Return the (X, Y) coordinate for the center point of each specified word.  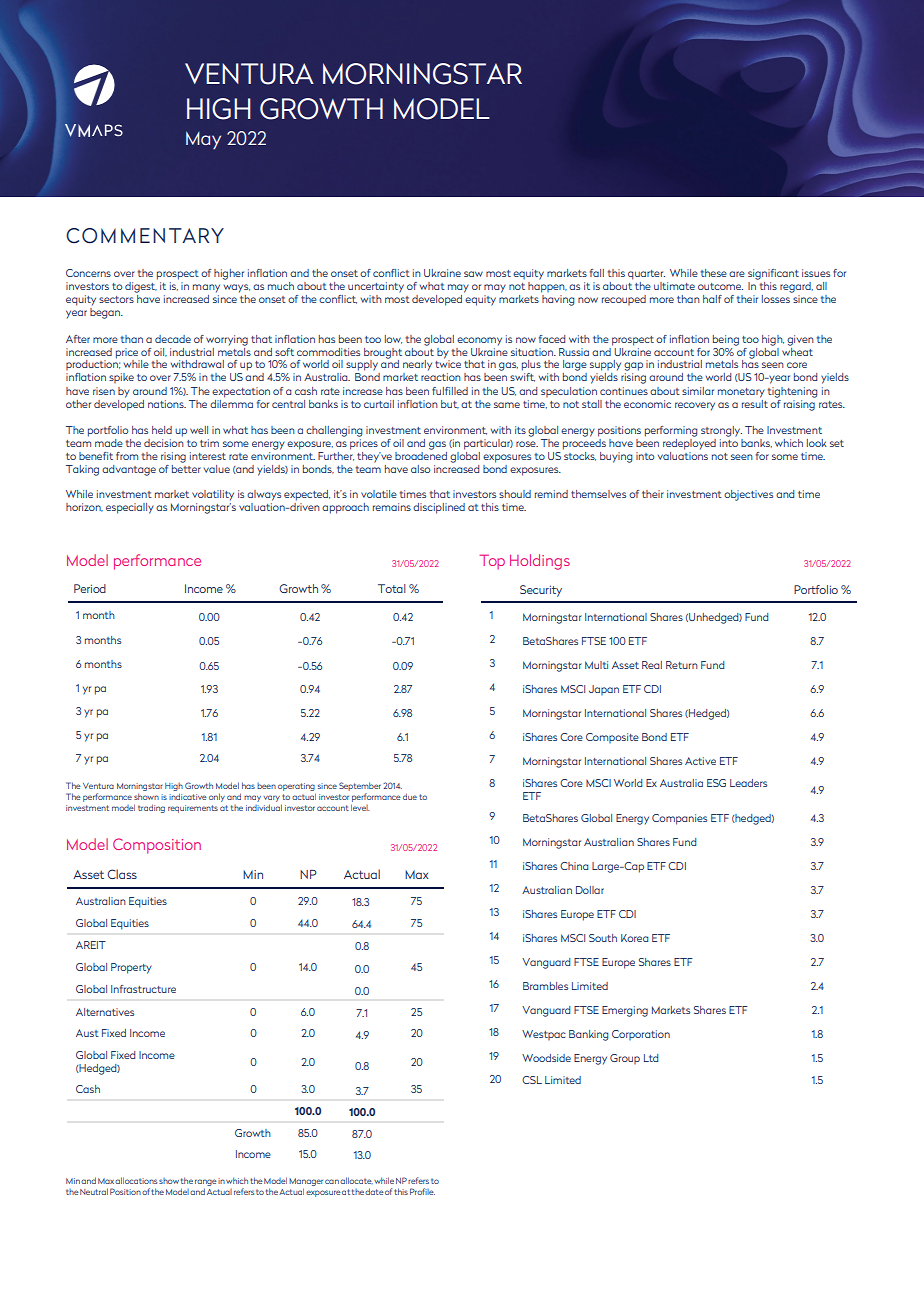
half (712, 299)
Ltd (651, 1058)
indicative (188, 796)
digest (141, 287)
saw (473, 274)
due (410, 796)
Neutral (94, 1191)
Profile (422, 1191)
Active (700, 761)
